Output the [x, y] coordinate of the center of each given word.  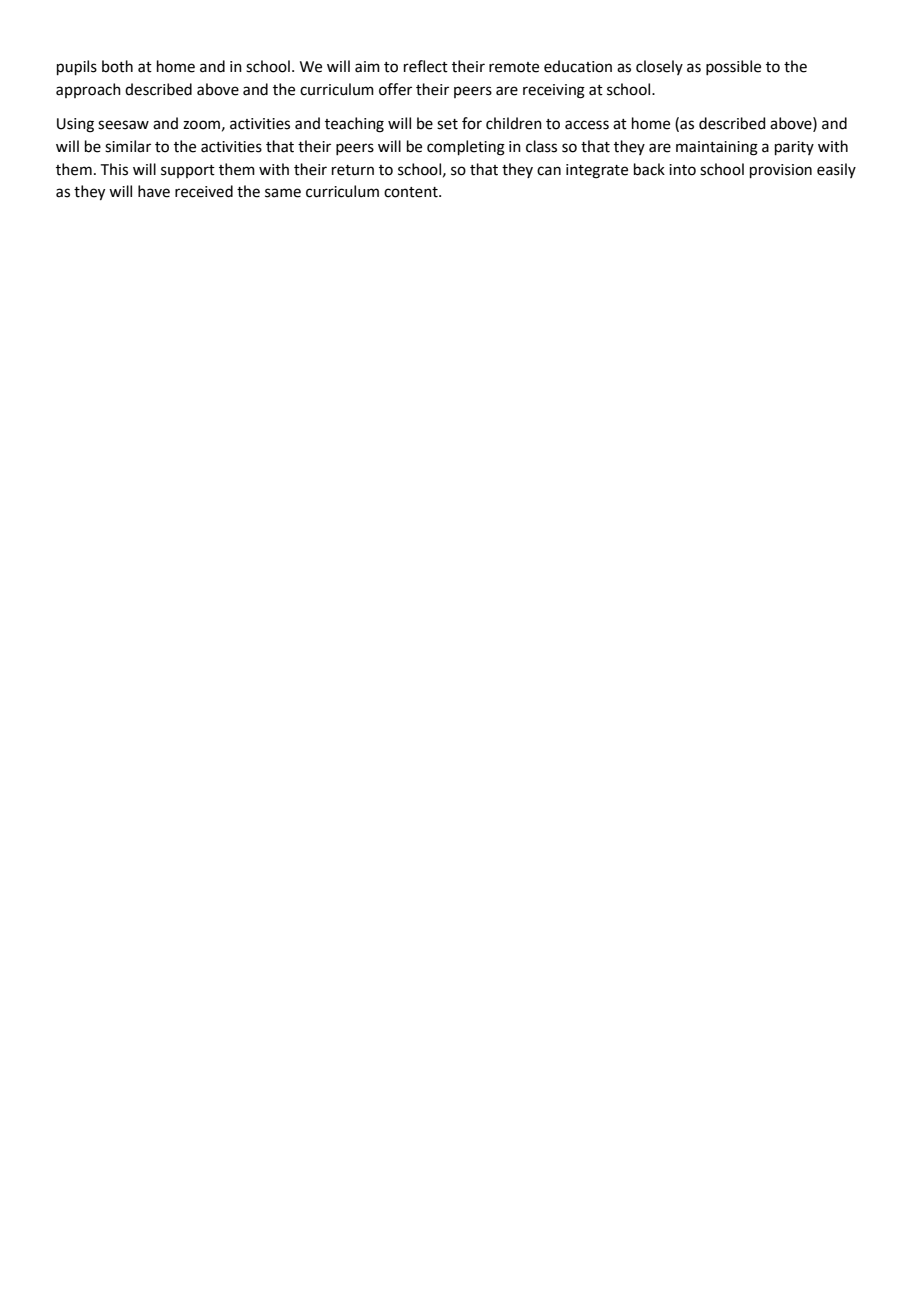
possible [733, 67]
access [587, 125]
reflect [426, 66]
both [117, 66]
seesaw [123, 125]
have [154, 191]
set [447, 124]
